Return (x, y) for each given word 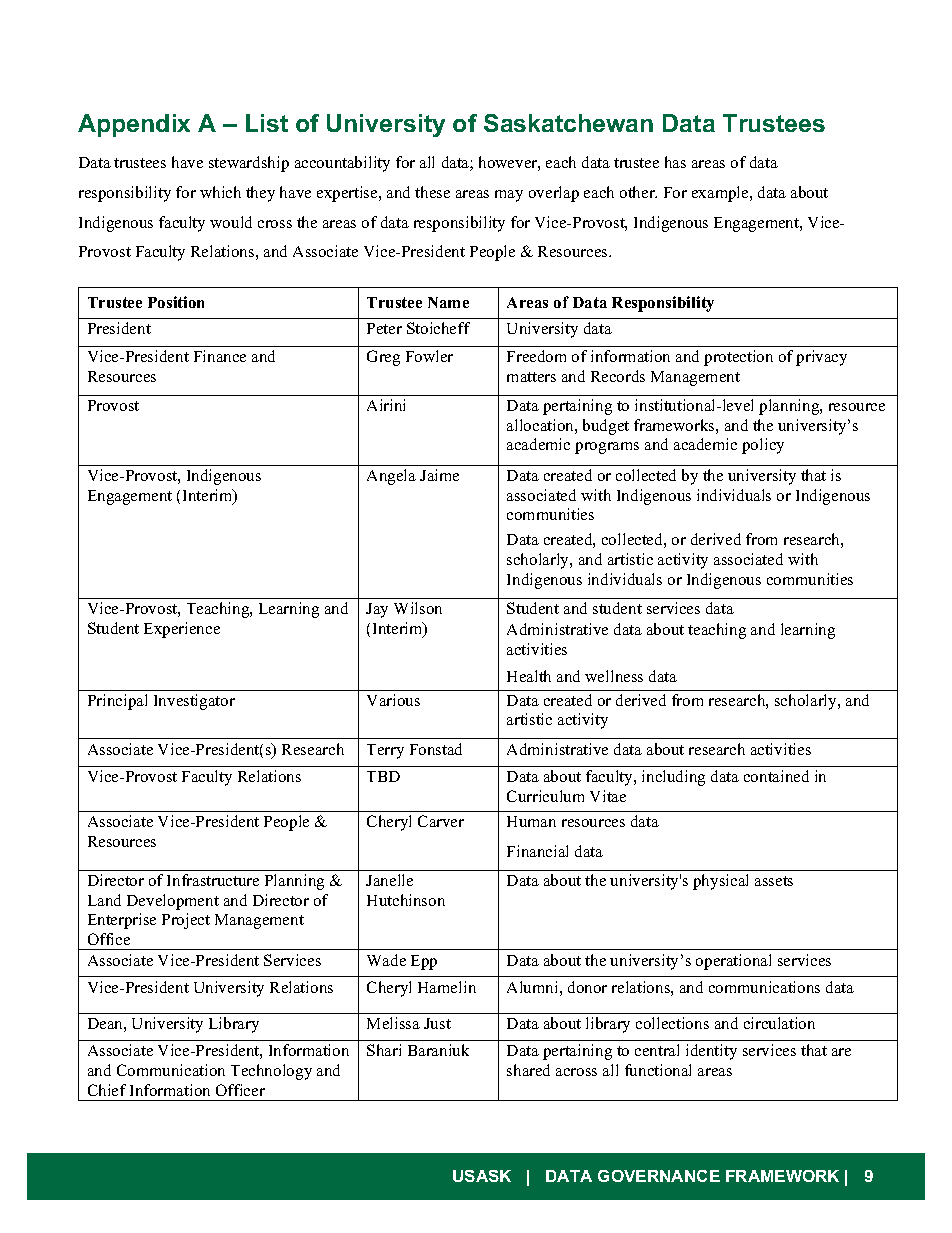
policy (763, 446)
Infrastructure (213, 880)
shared (528, 1070)
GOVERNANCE (659, 1176)
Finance (220, 356)
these (432, 192)
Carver (441, 821)
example (721, 194)
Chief (107, 1090)
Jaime (439, 475)
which (220, 192)
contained (776, 776)
